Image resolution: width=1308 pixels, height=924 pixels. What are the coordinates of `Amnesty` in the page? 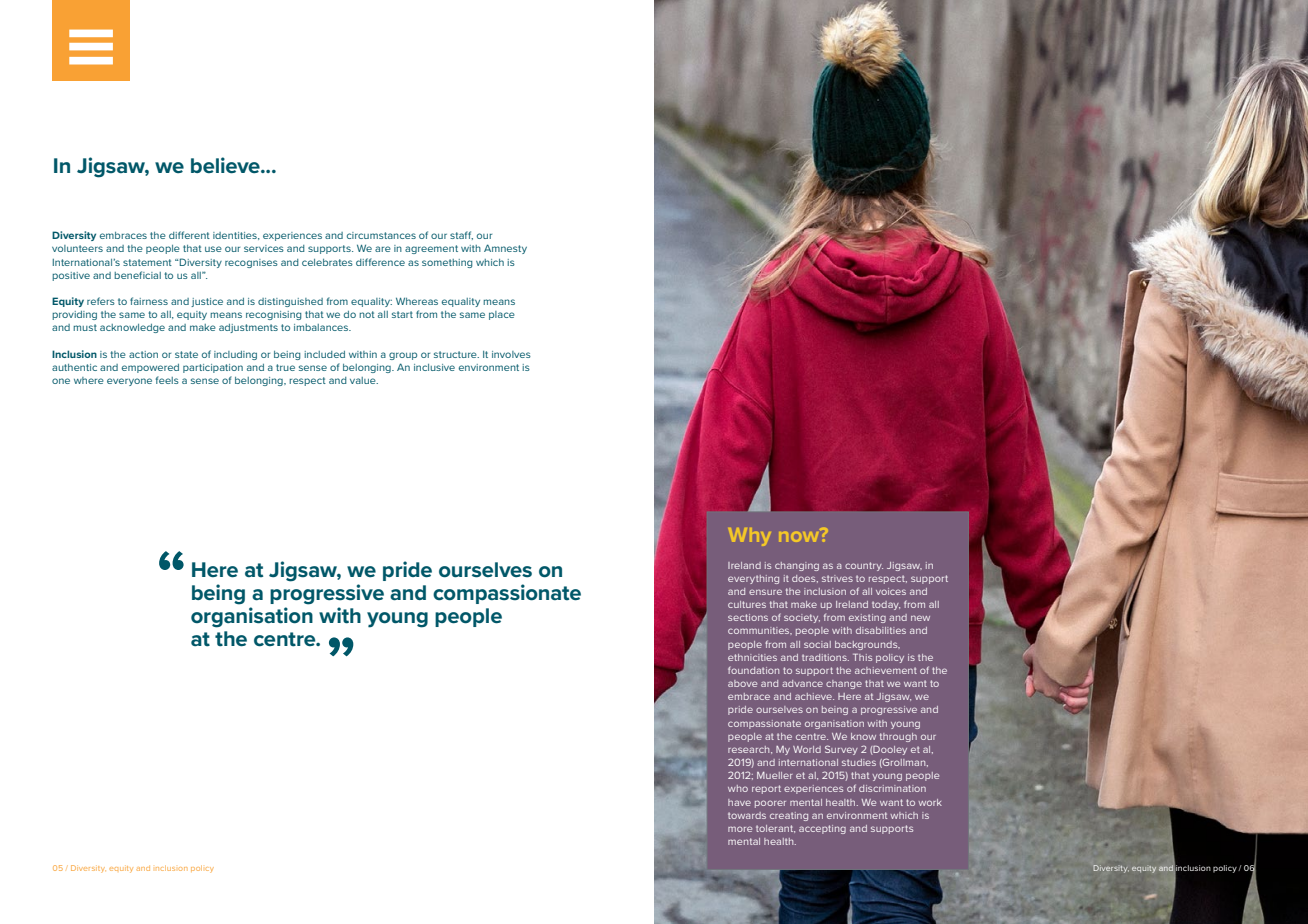 It's located at (505, 249).
